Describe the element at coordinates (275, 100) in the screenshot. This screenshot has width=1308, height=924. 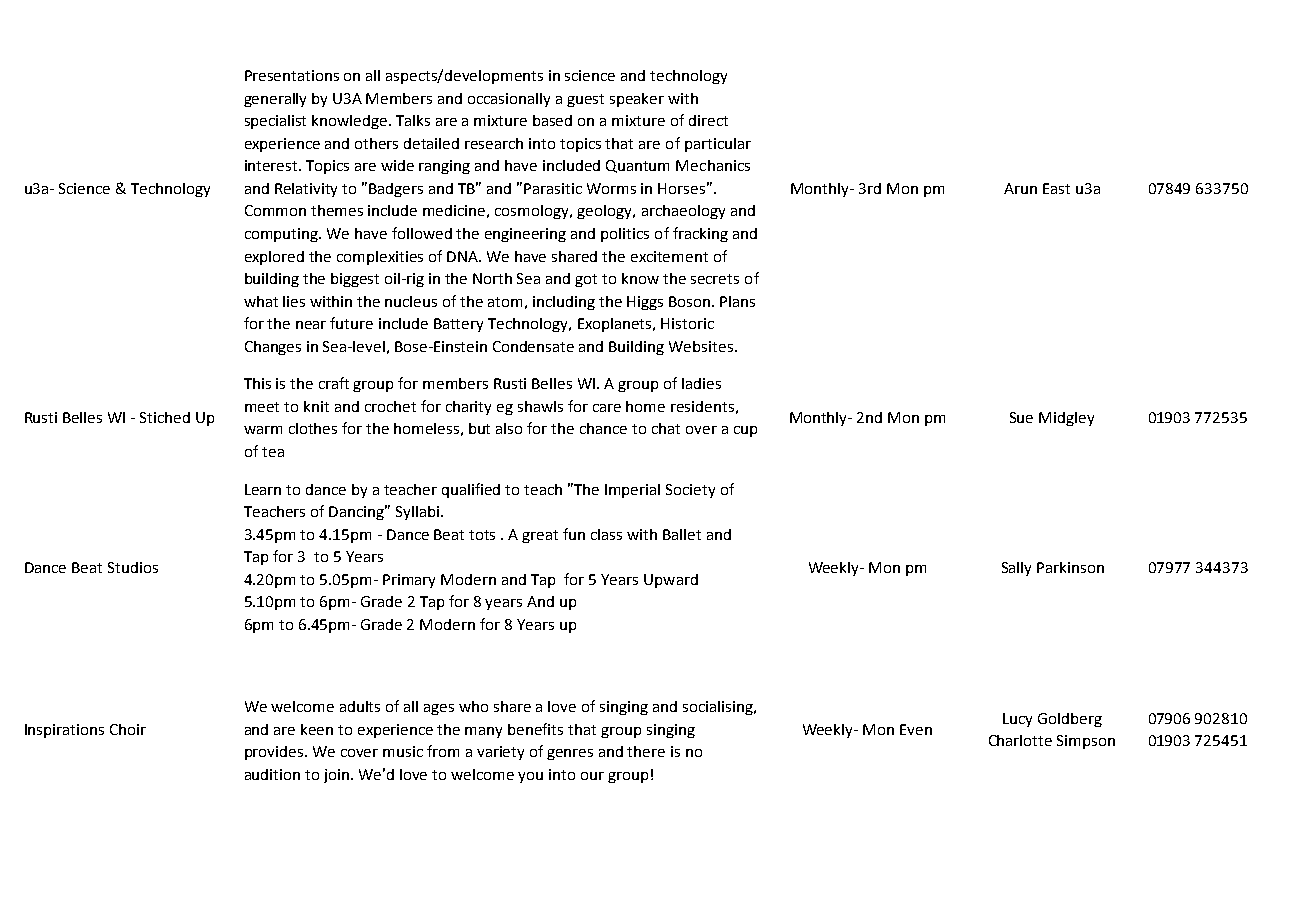
I see `generally` at that location.
